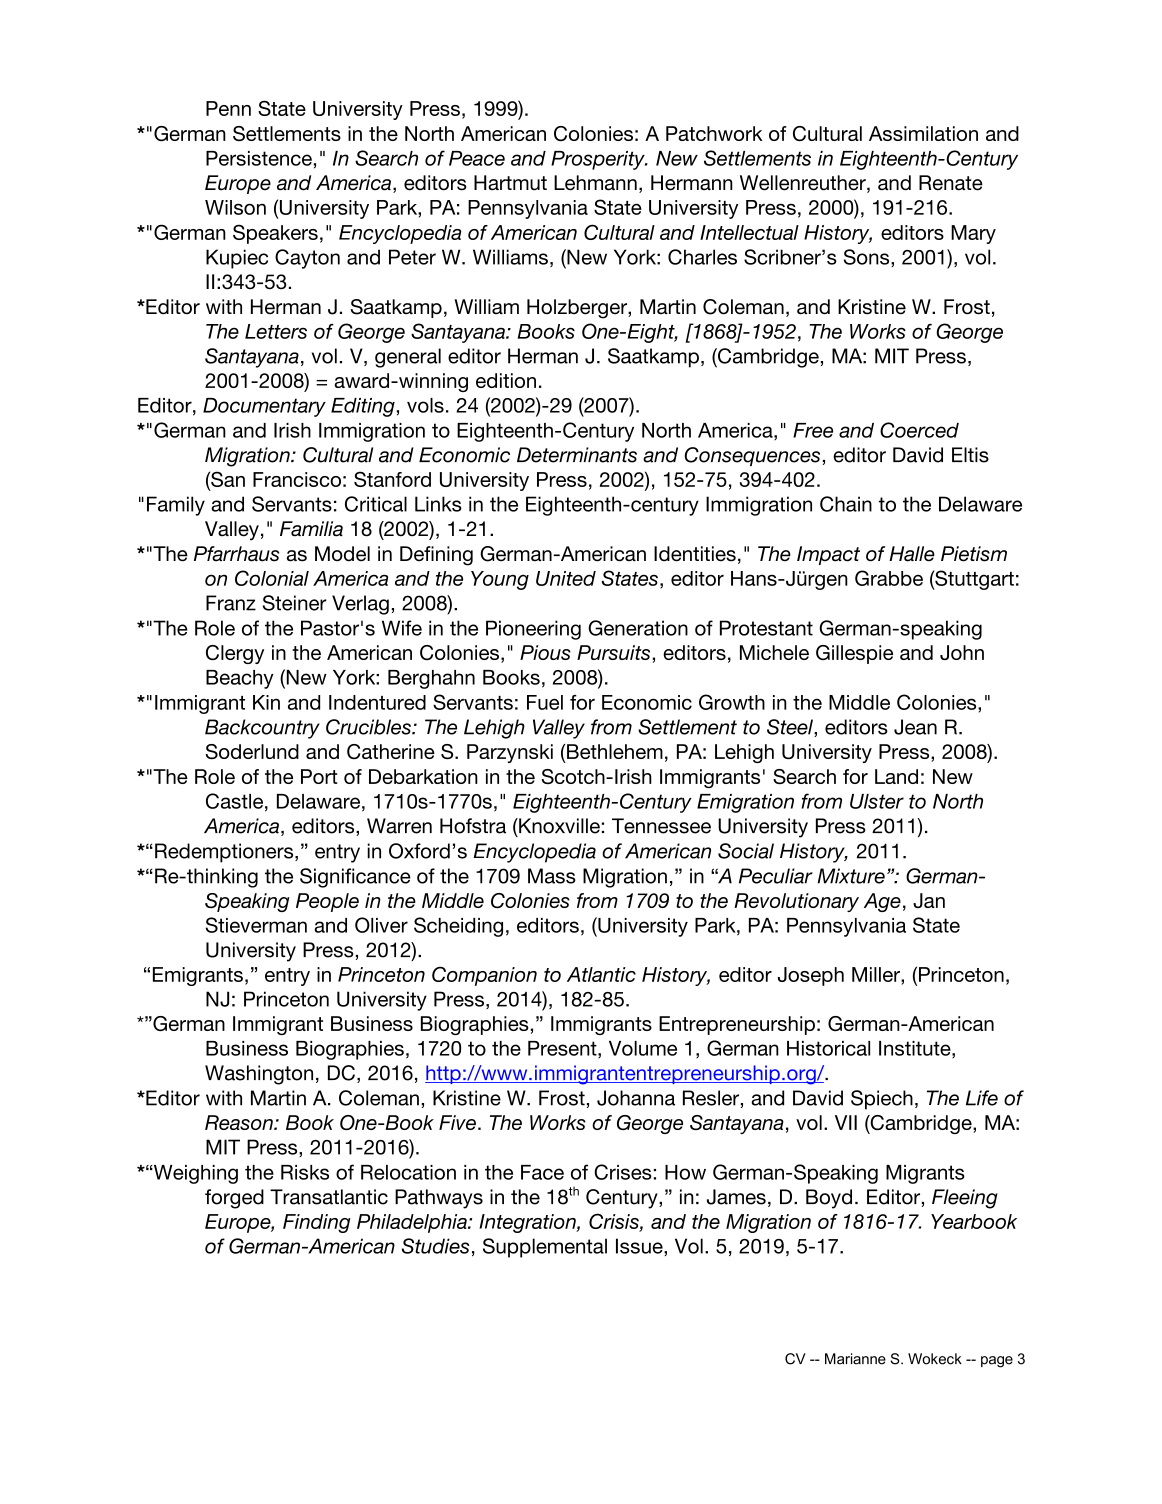 The width and height of the image is (1162, 1504). Describe the element at coordinates (912, 554) in the image. I see `Halle` at that location.
